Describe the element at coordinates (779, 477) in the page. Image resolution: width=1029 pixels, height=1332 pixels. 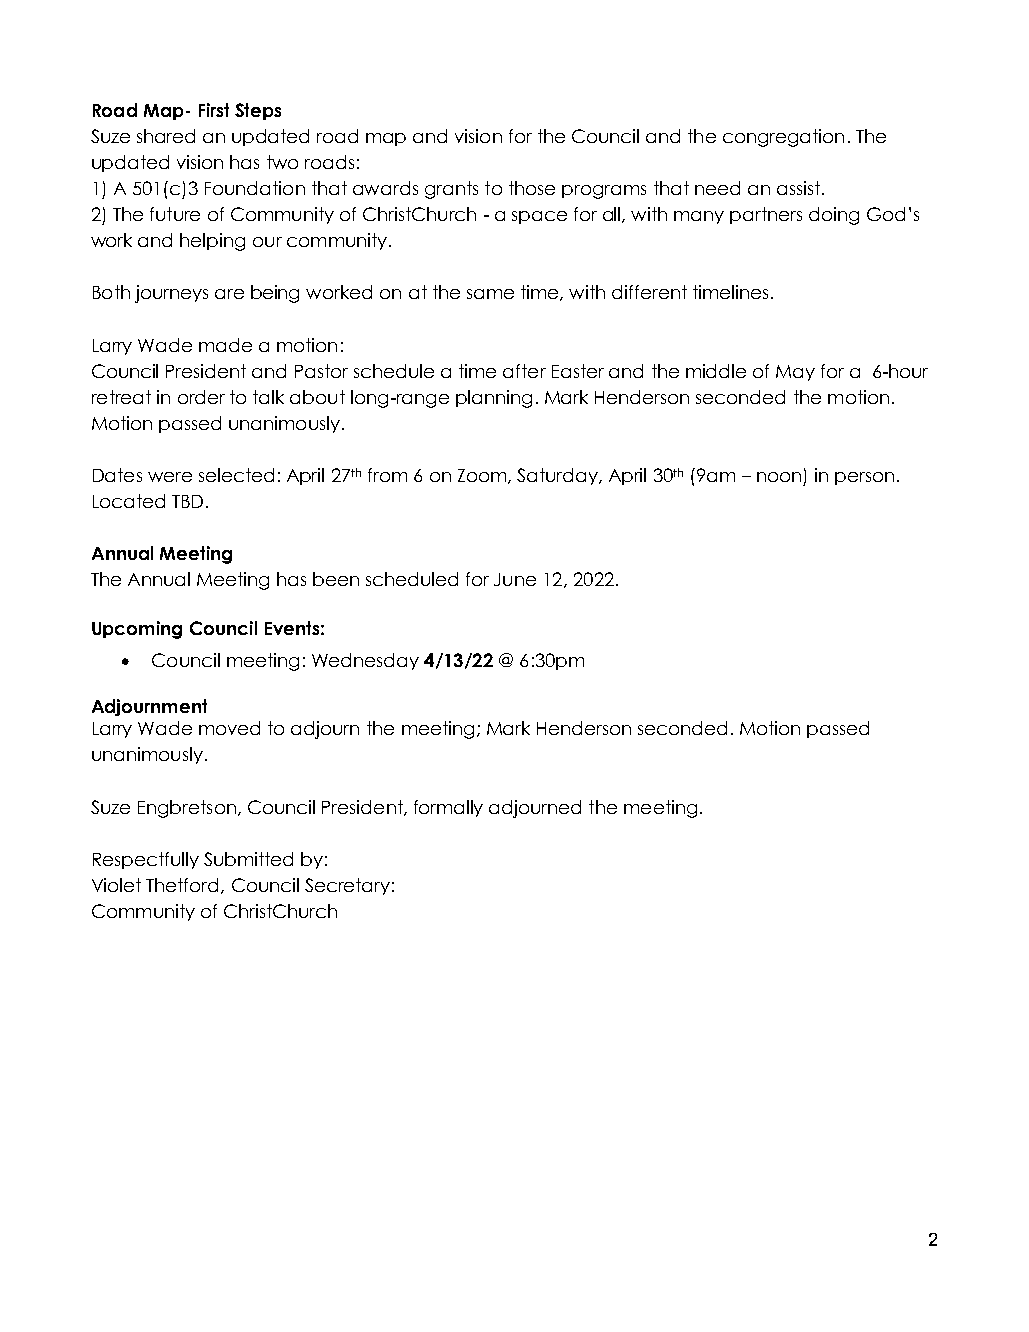
I see `noon` at that location.
